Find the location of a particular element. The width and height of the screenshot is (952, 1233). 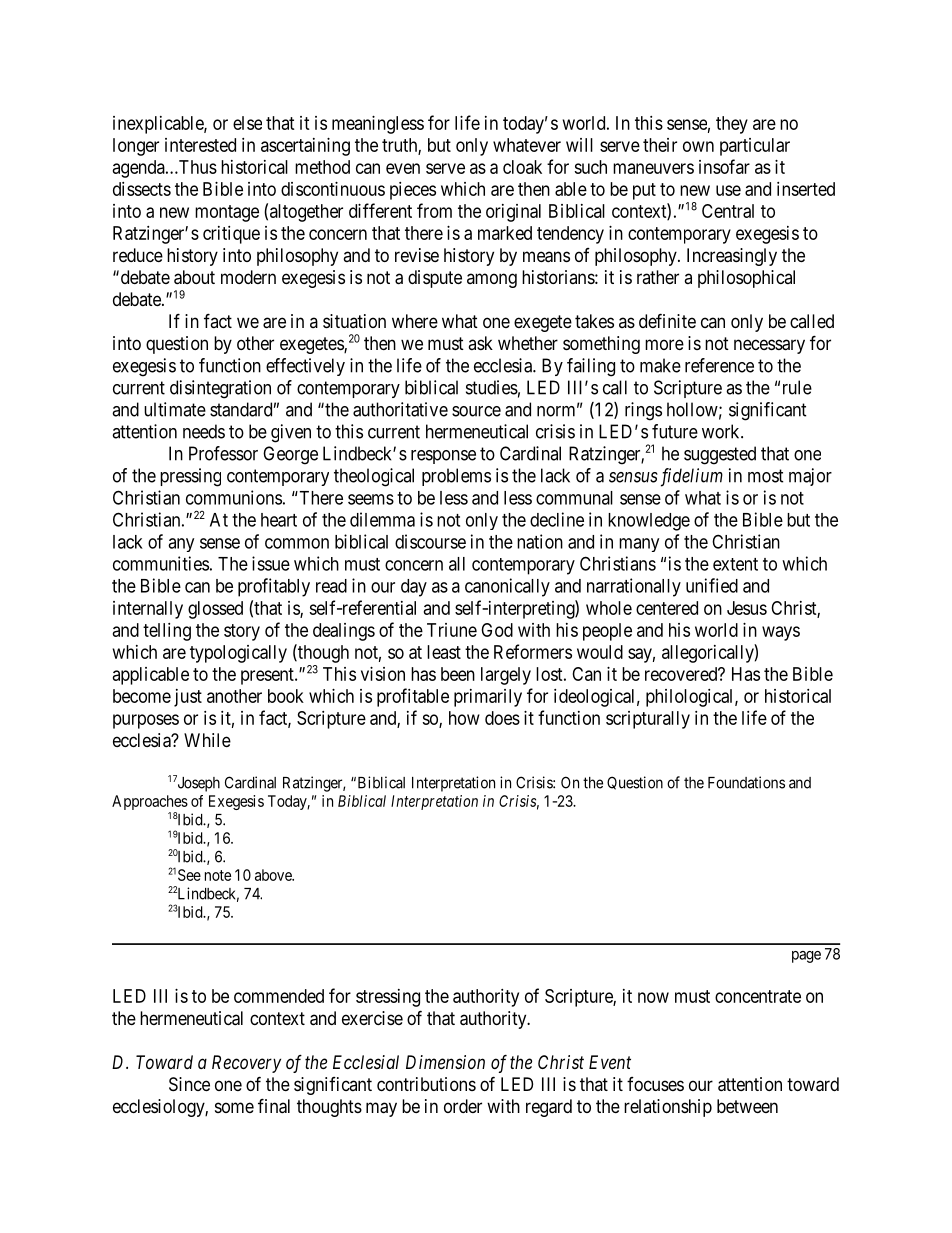

Since is located at coordinates (189, 1084).
